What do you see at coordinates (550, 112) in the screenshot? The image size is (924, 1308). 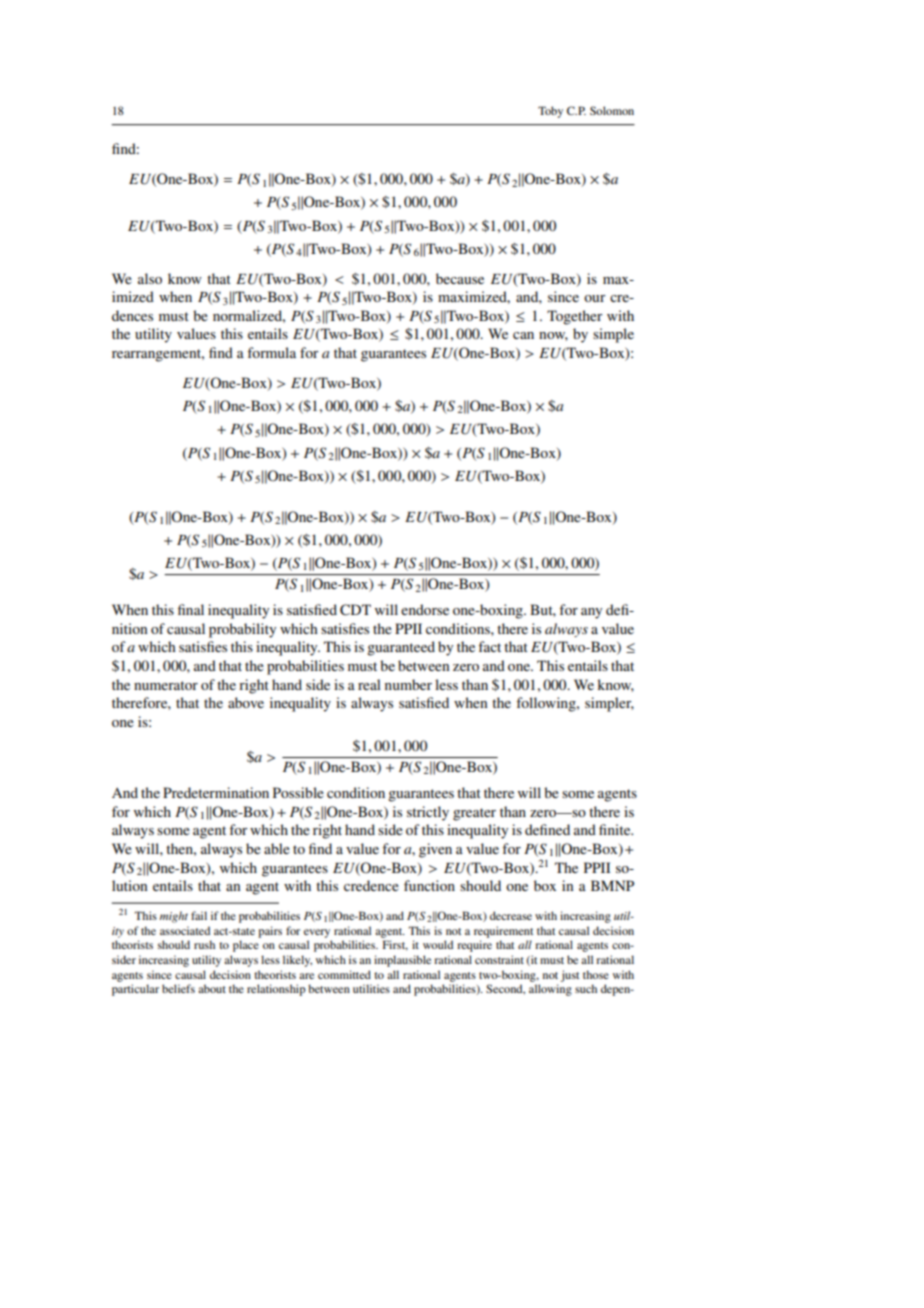 I see `Toby` at bounding box center [550, 112].
